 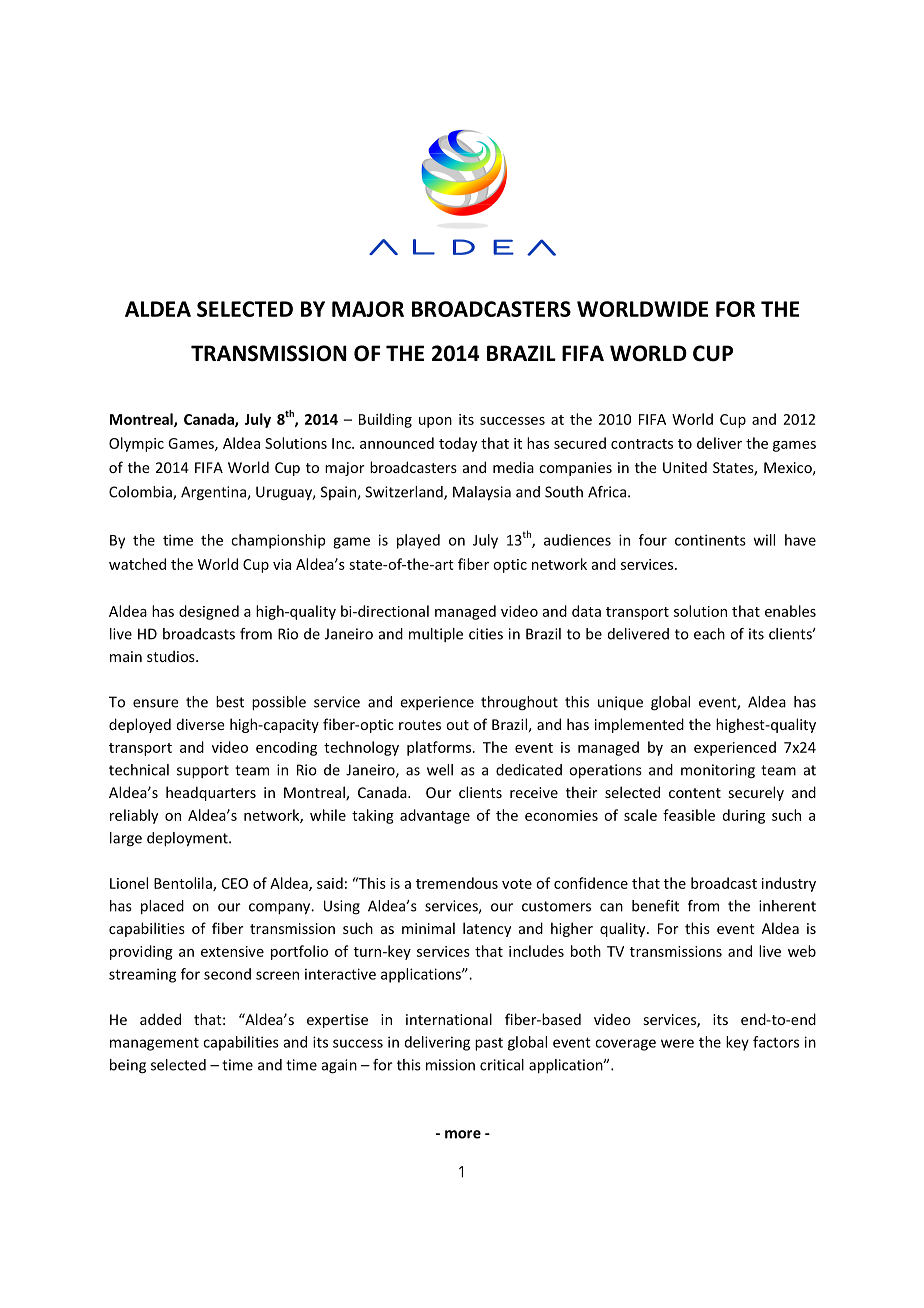 I want to click on more, so click(x=463, y=1134).
